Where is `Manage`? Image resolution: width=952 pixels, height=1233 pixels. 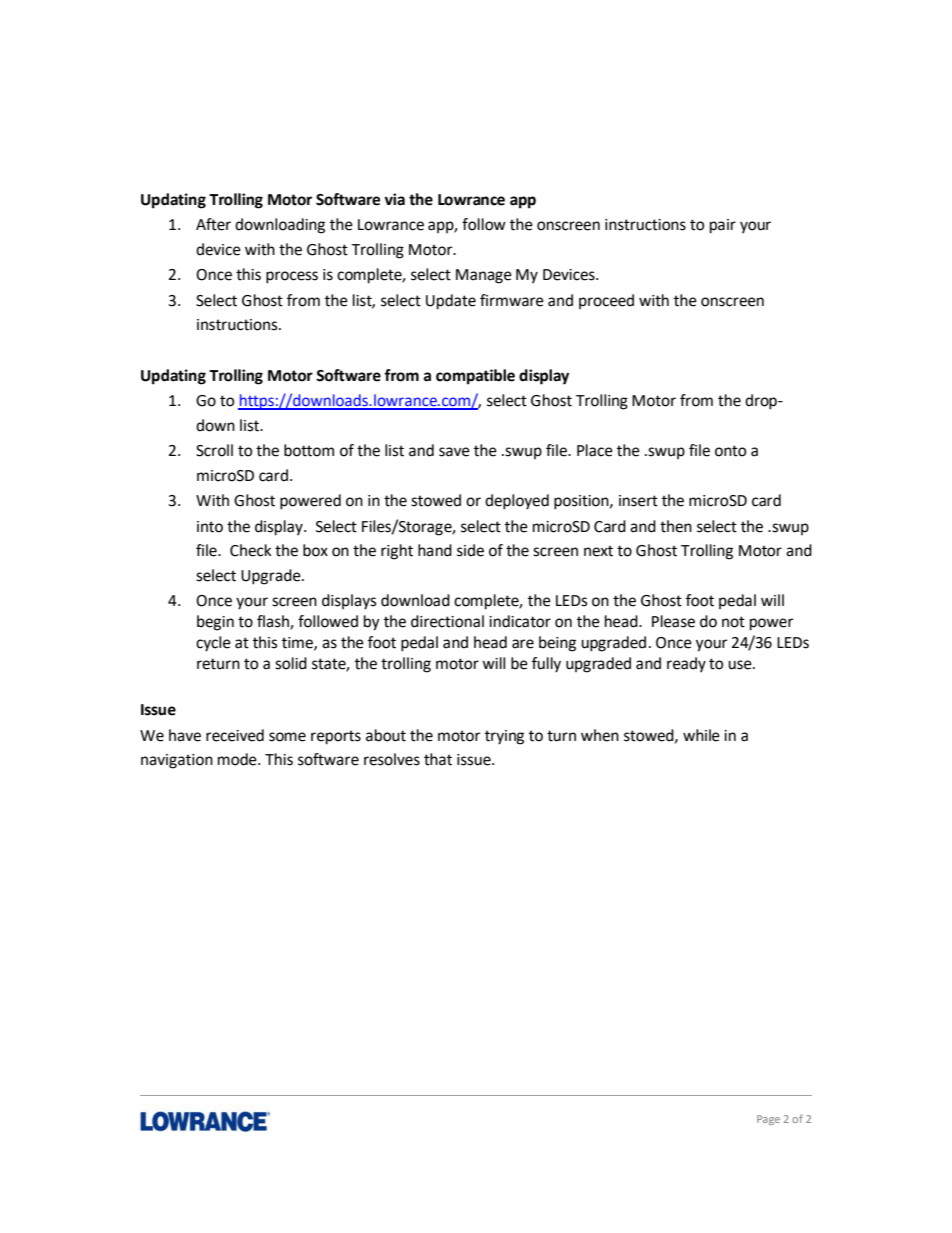 Manage is located at coordinates (484, 276).
